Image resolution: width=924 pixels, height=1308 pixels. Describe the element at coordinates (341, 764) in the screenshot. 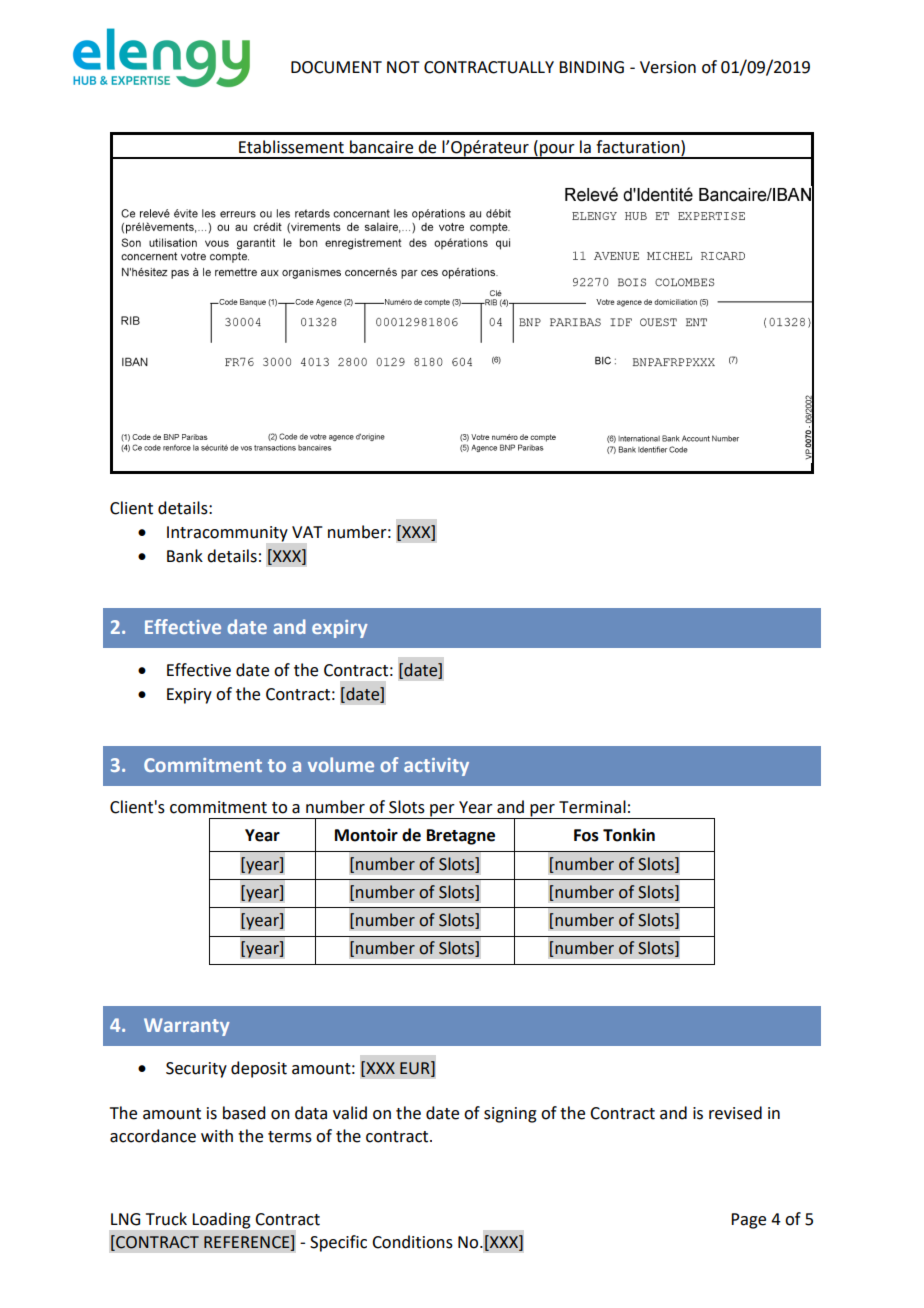

I see `volume` at that location.
